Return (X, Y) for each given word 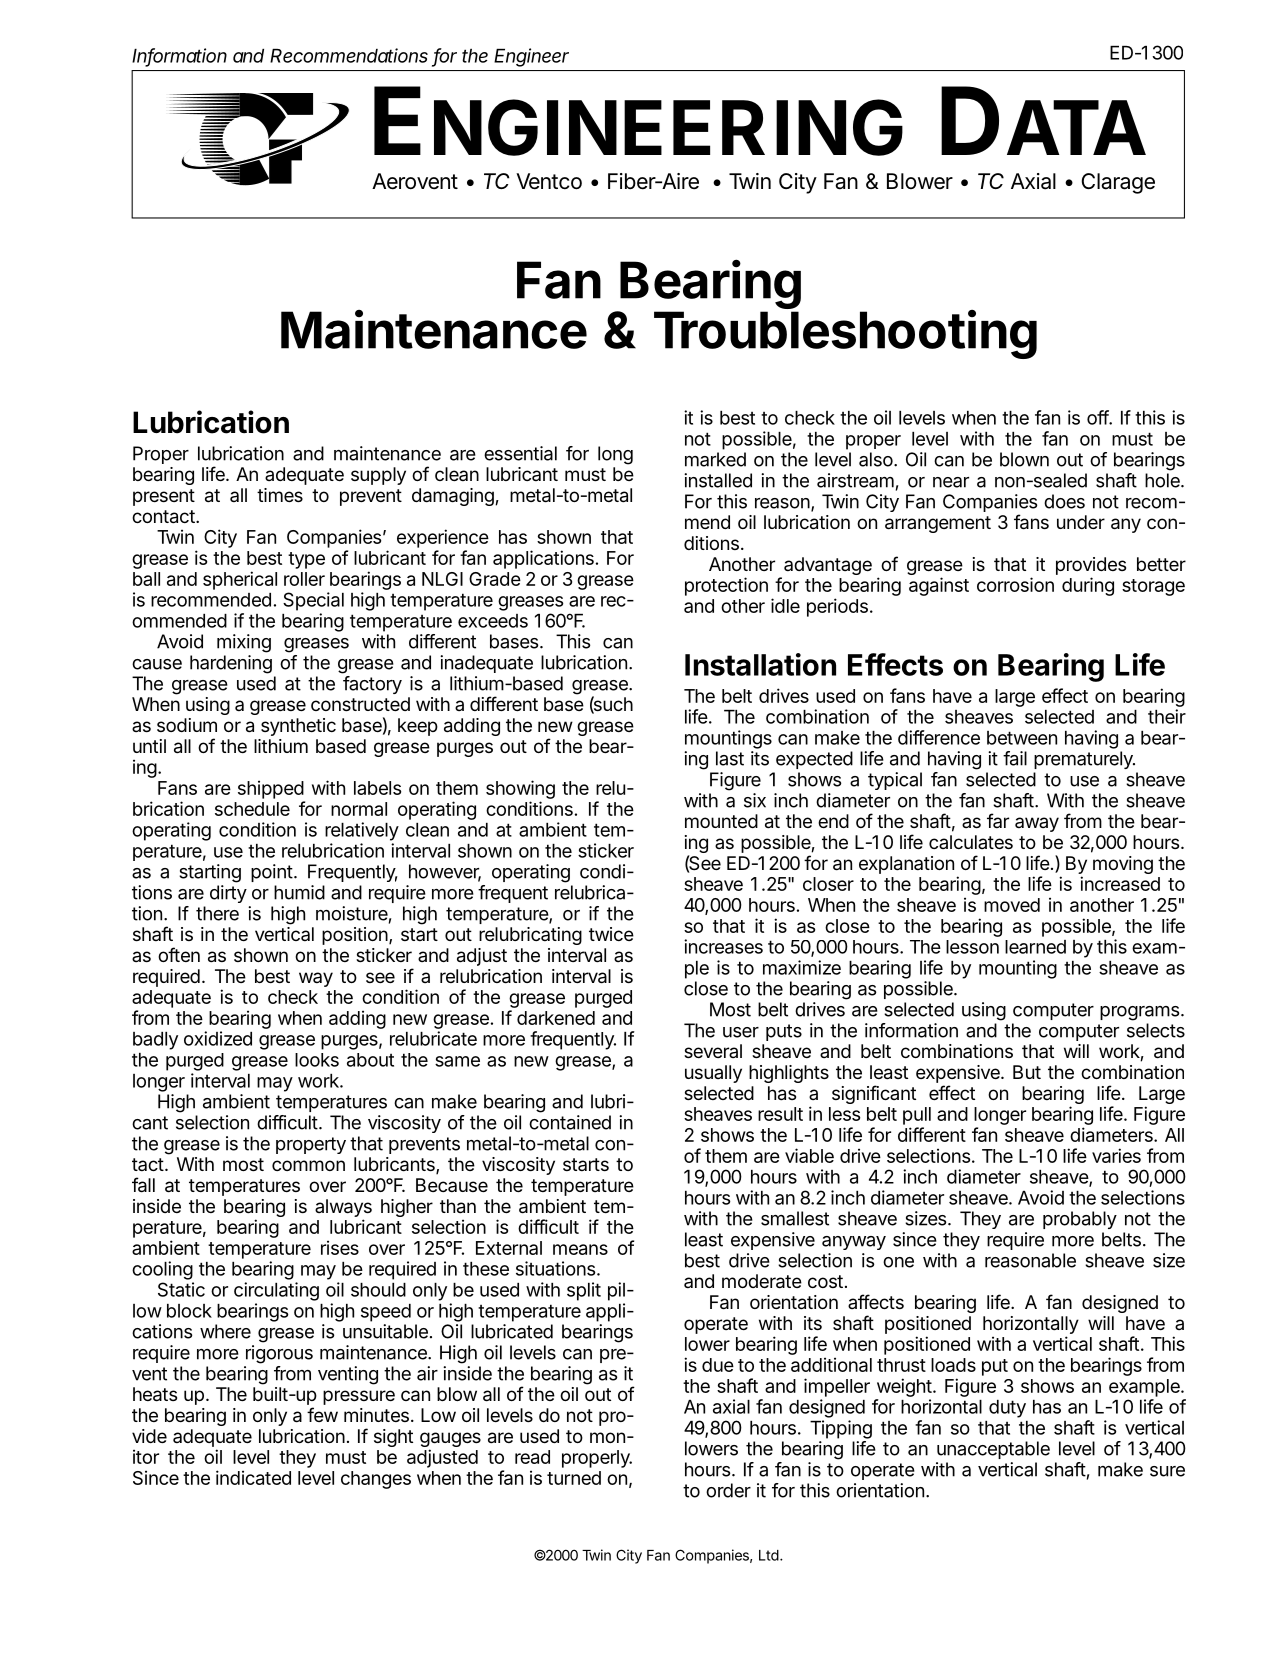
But (1027, 1072)
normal (359, 809)
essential (520, 453)
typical (895, 781)
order (728, 1490)
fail (1015, 758)
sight (393, 1438)
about (370, 1060)
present (164, 497)
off (1098, 417)
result (780, 1114)
